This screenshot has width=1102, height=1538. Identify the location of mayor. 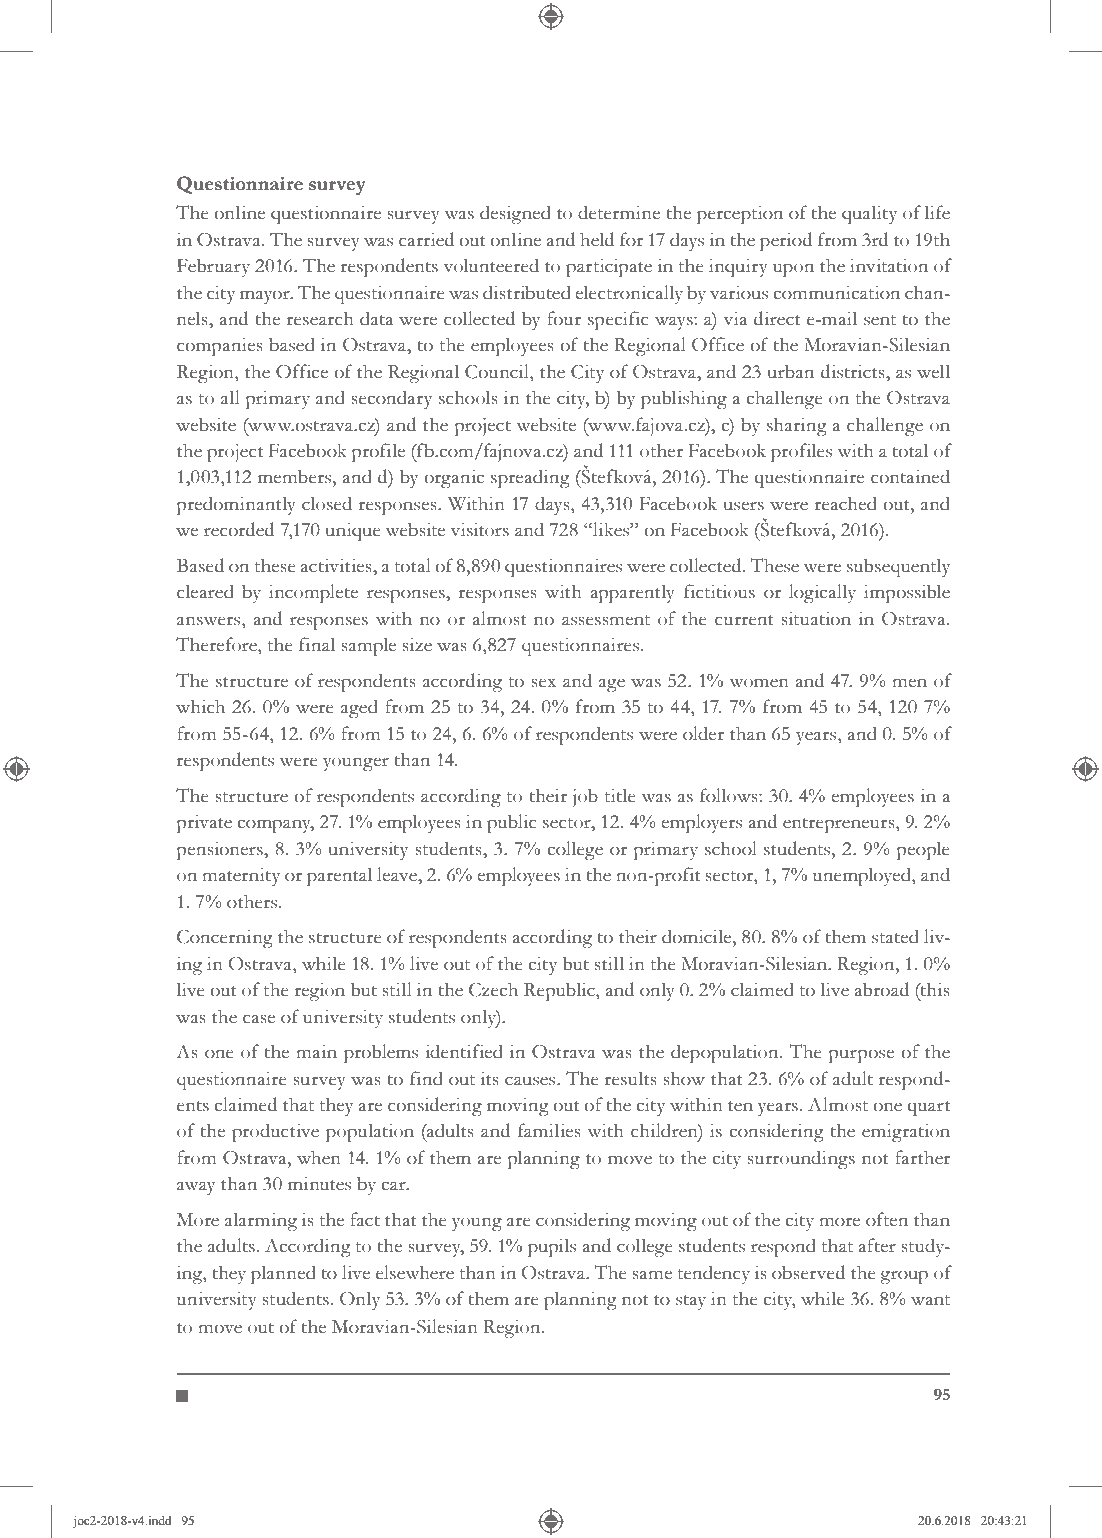
(266, 297).
